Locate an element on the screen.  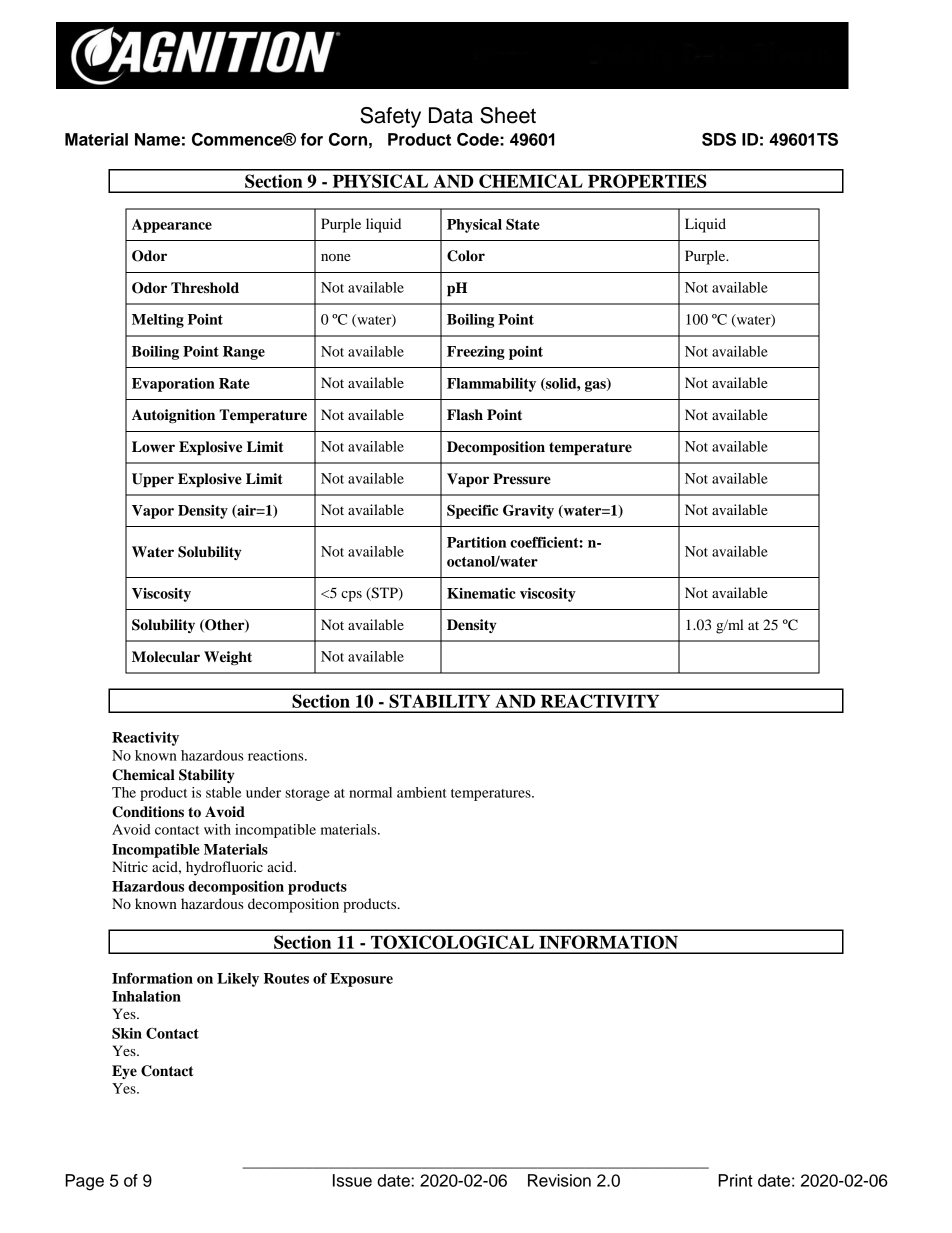
Page is located at coordinates (84, 1182).
